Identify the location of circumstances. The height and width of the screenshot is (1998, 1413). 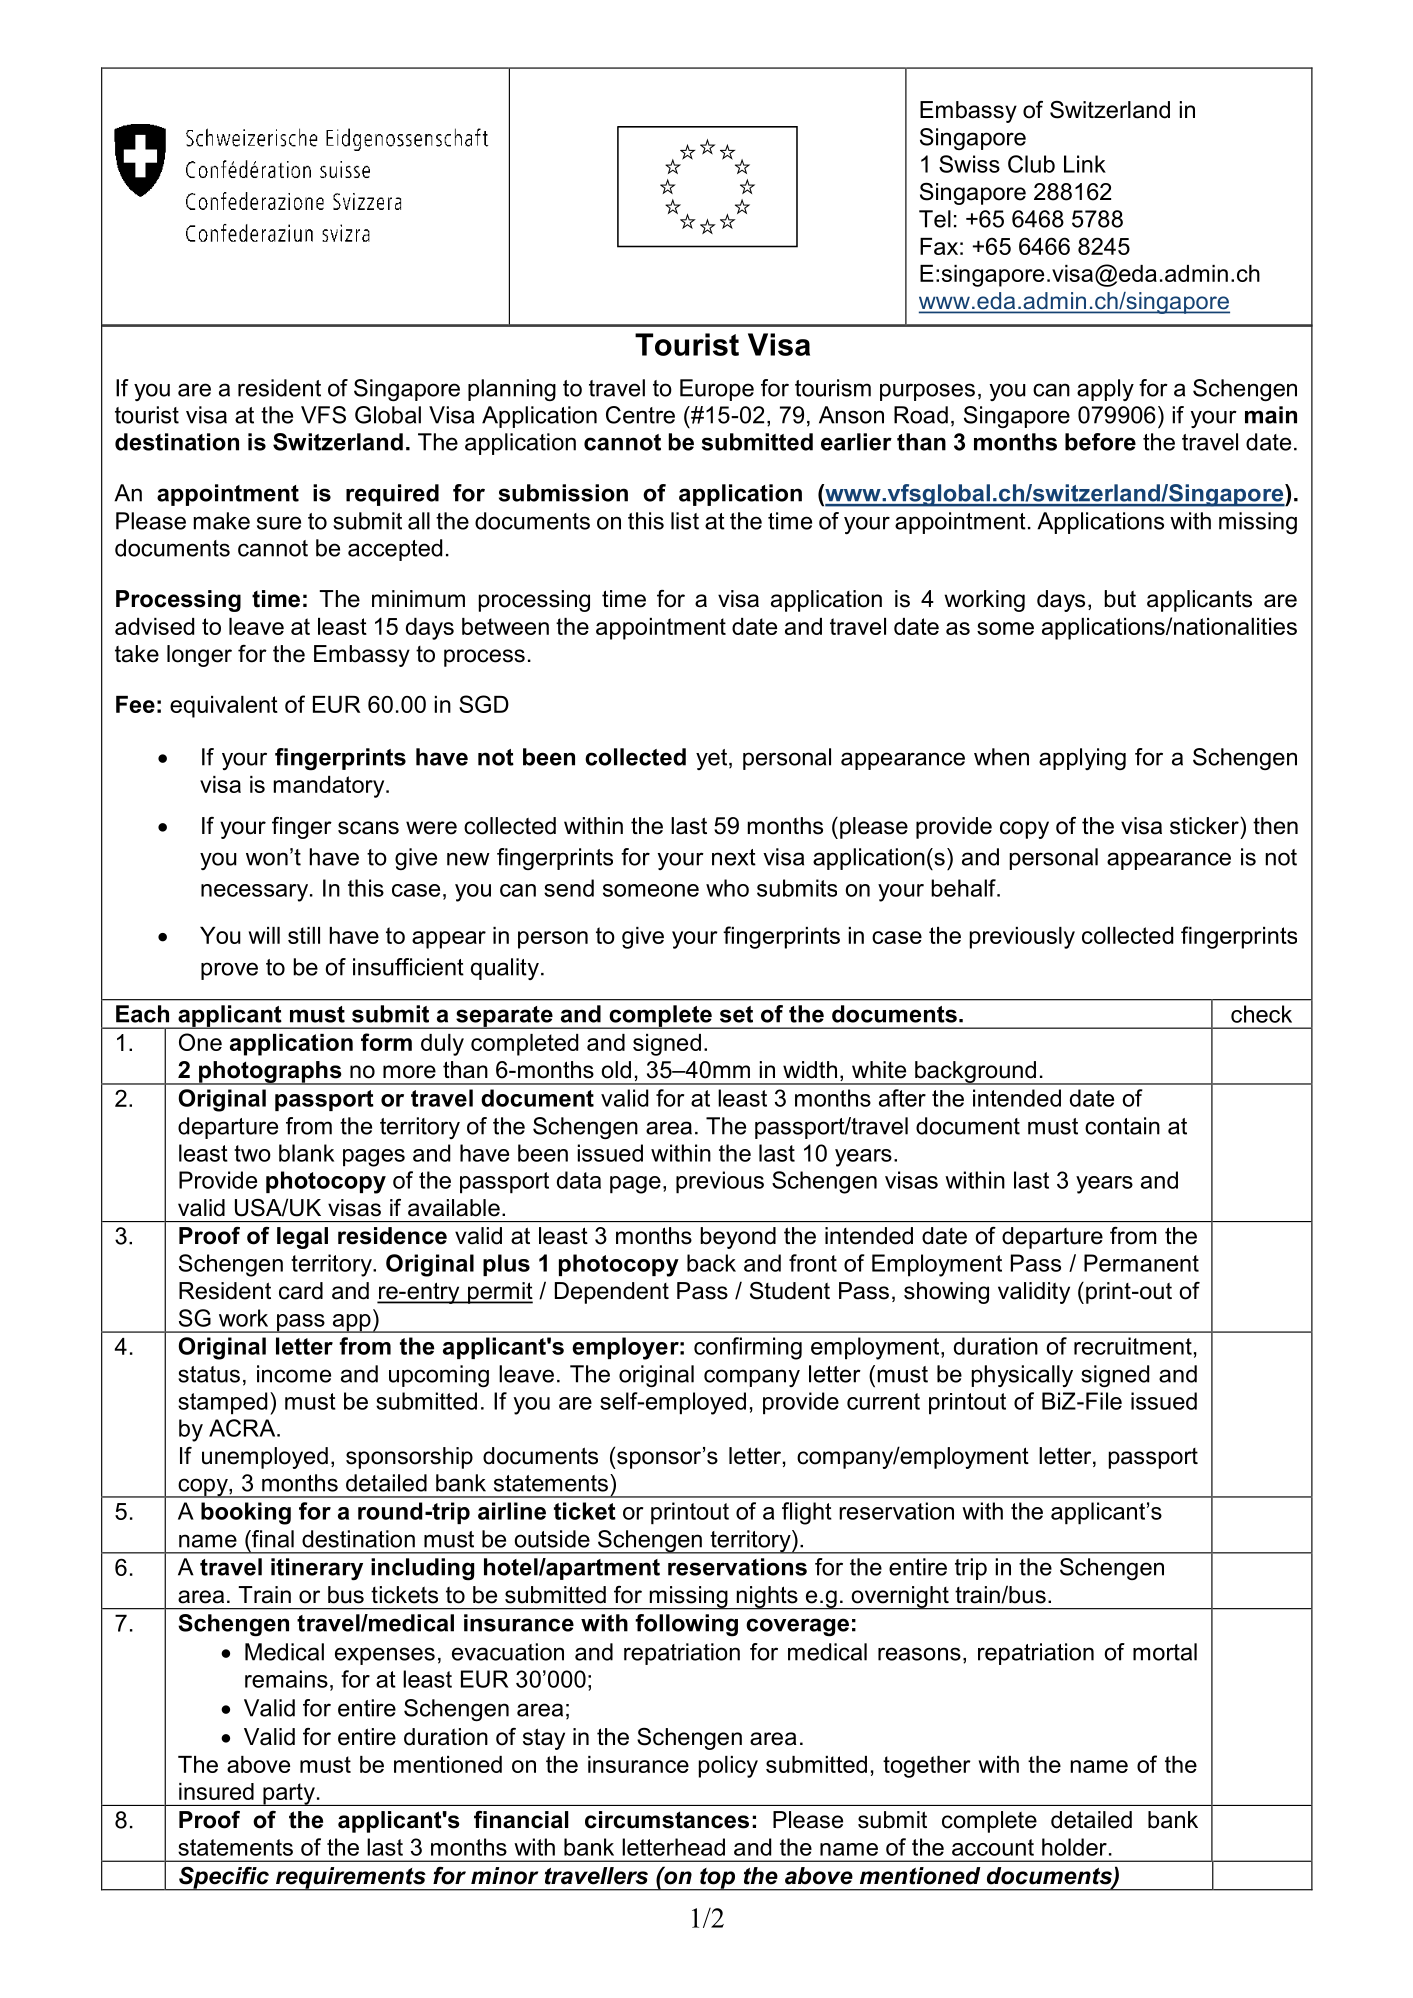
(667, 1820).
